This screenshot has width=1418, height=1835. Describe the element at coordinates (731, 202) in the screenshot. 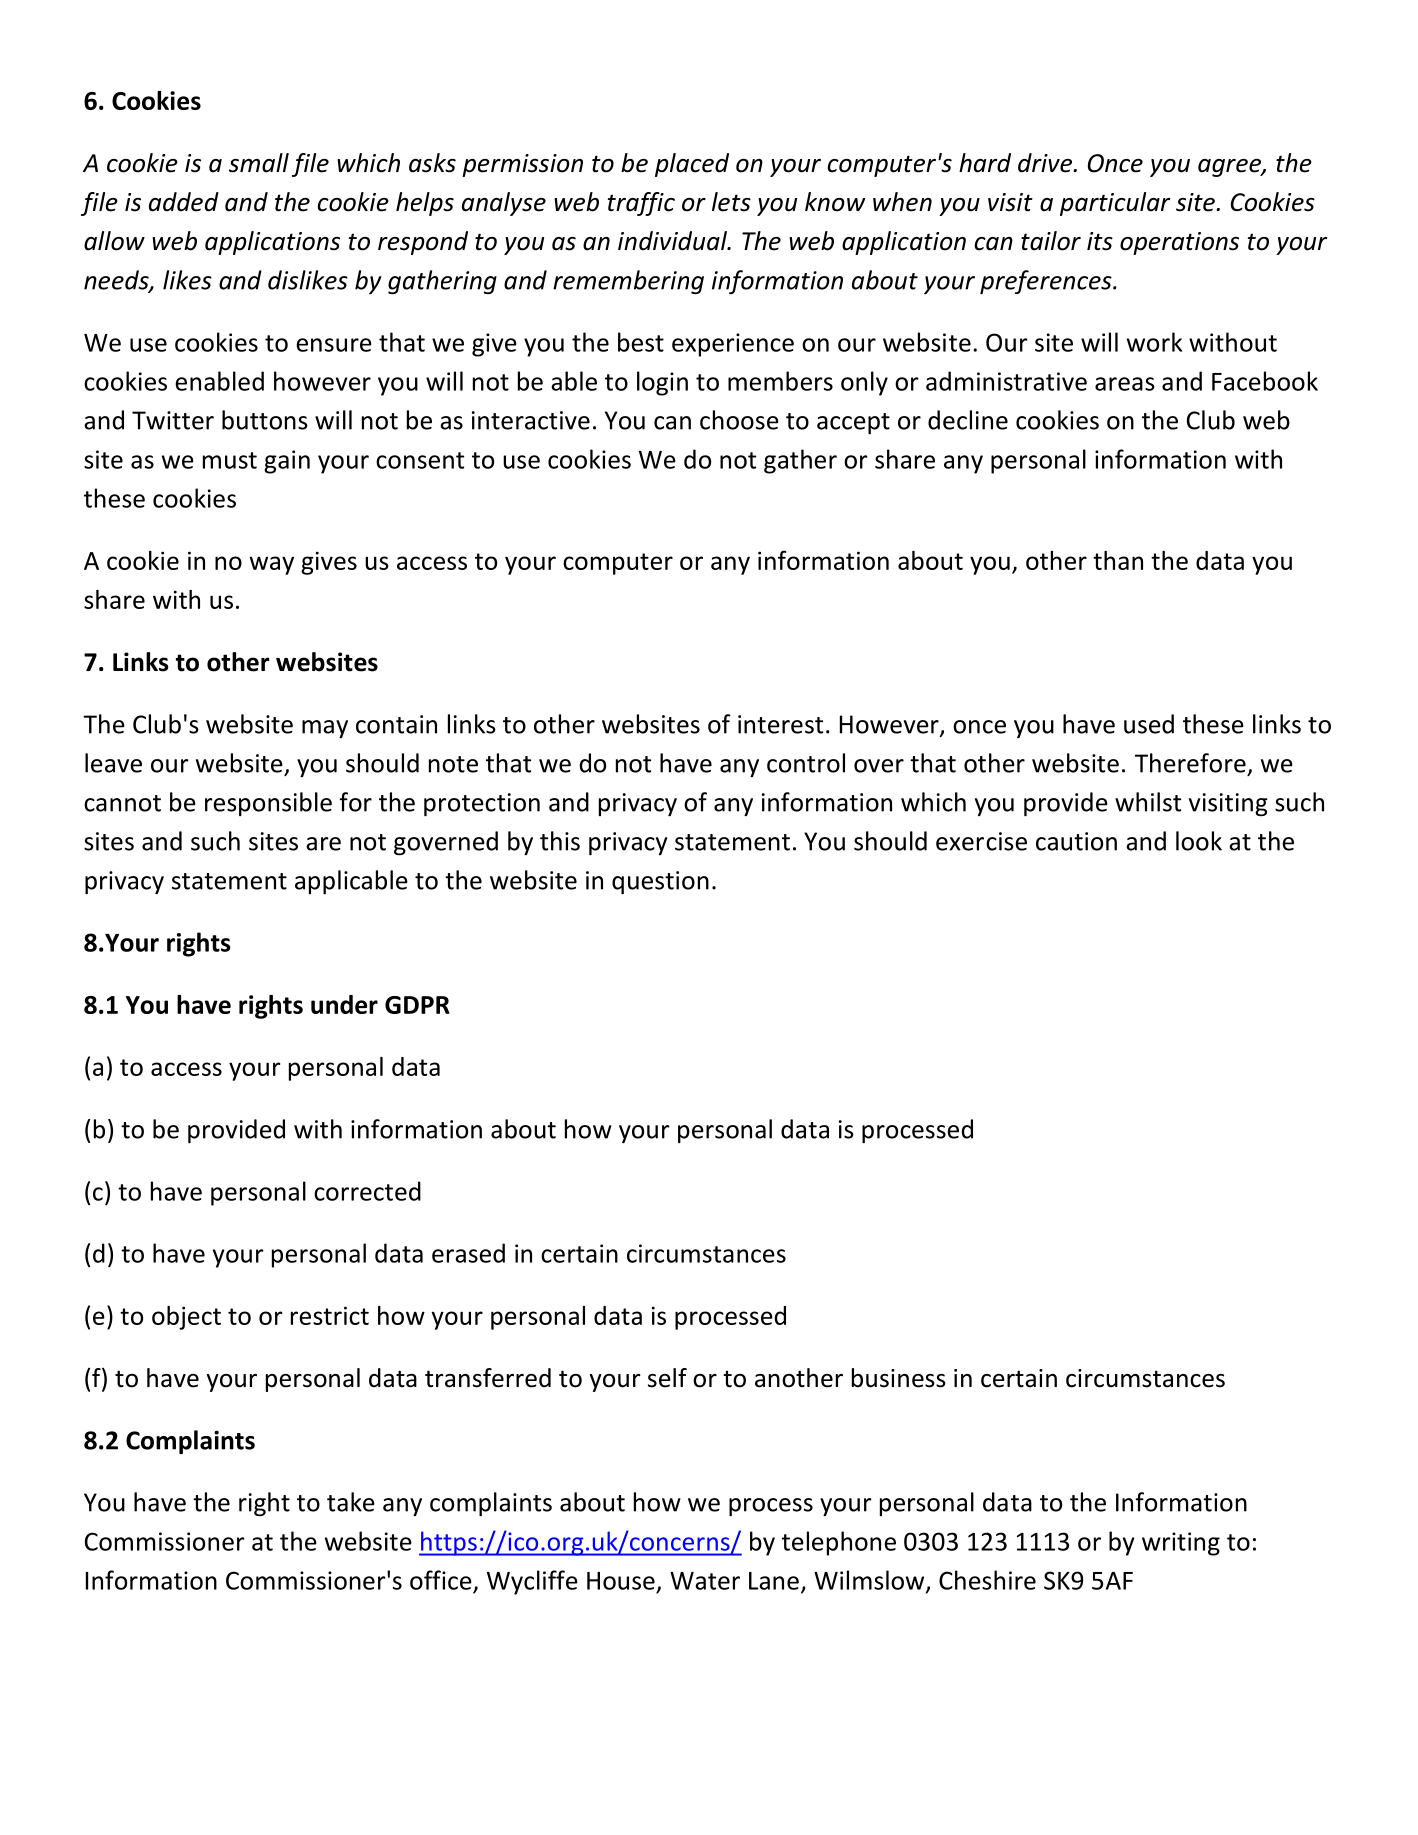

I see `lets` at that location.
